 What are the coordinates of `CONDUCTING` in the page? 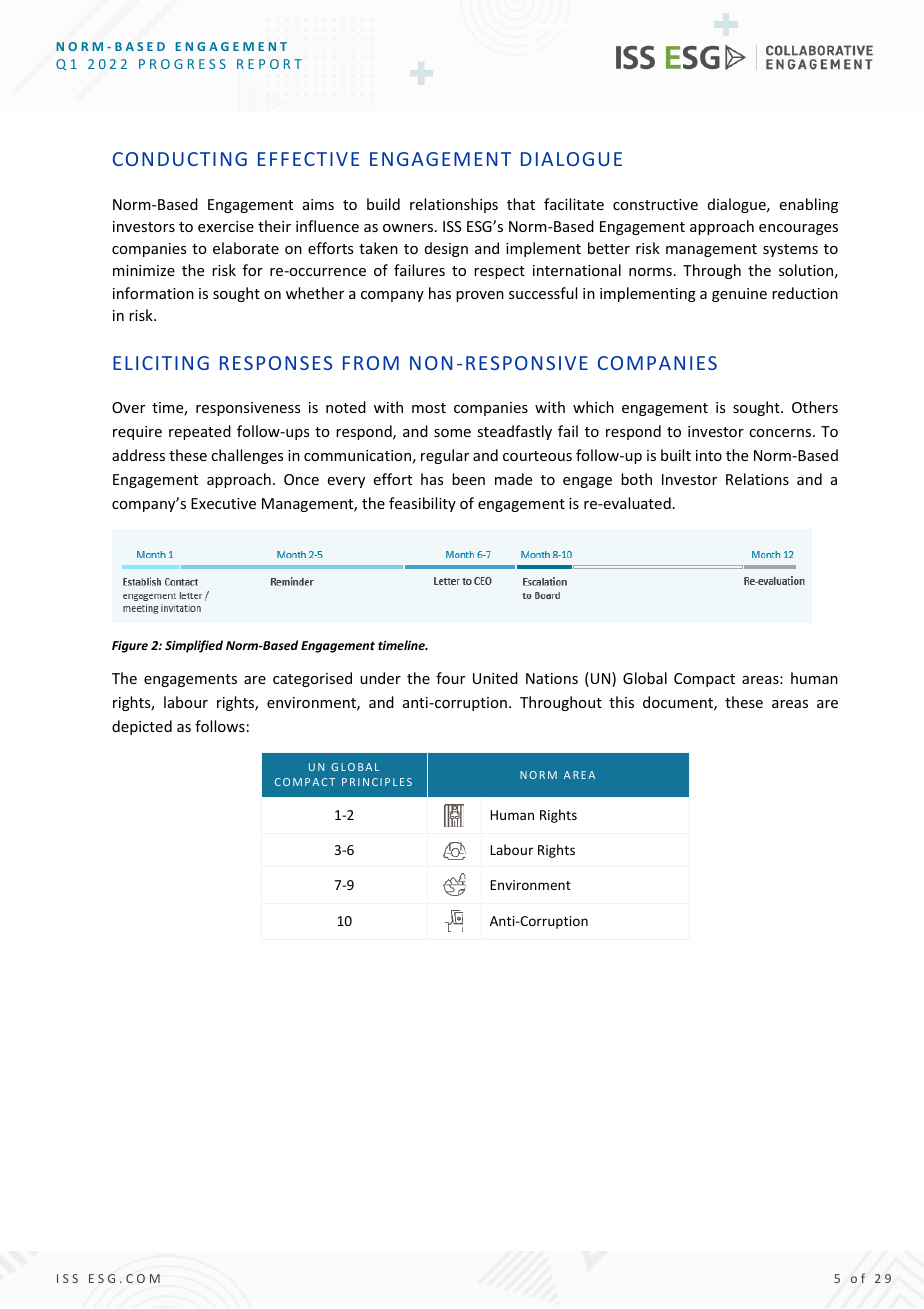 It's located at (180, 159).
